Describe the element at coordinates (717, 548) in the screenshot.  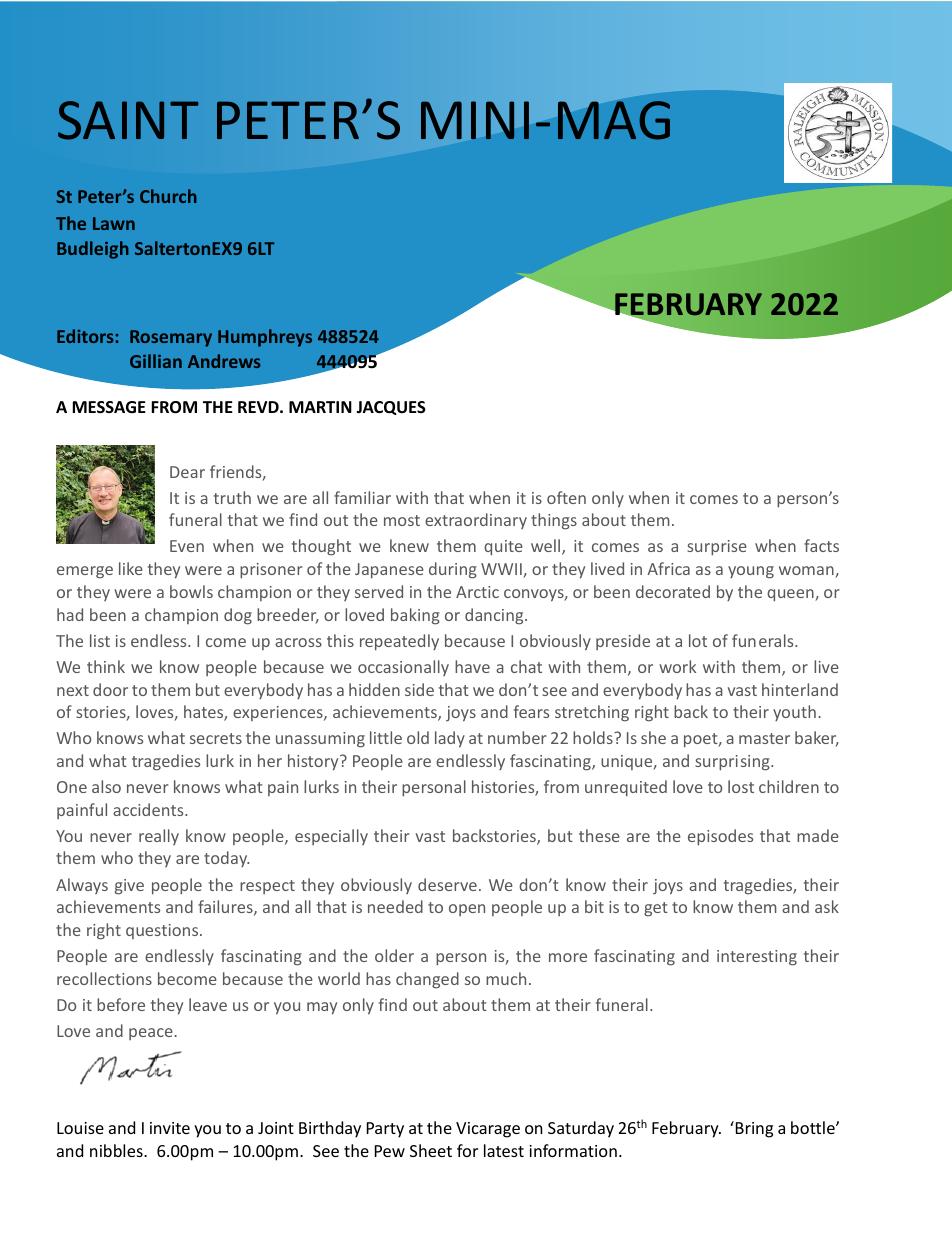
I see `surprise` at that location.
